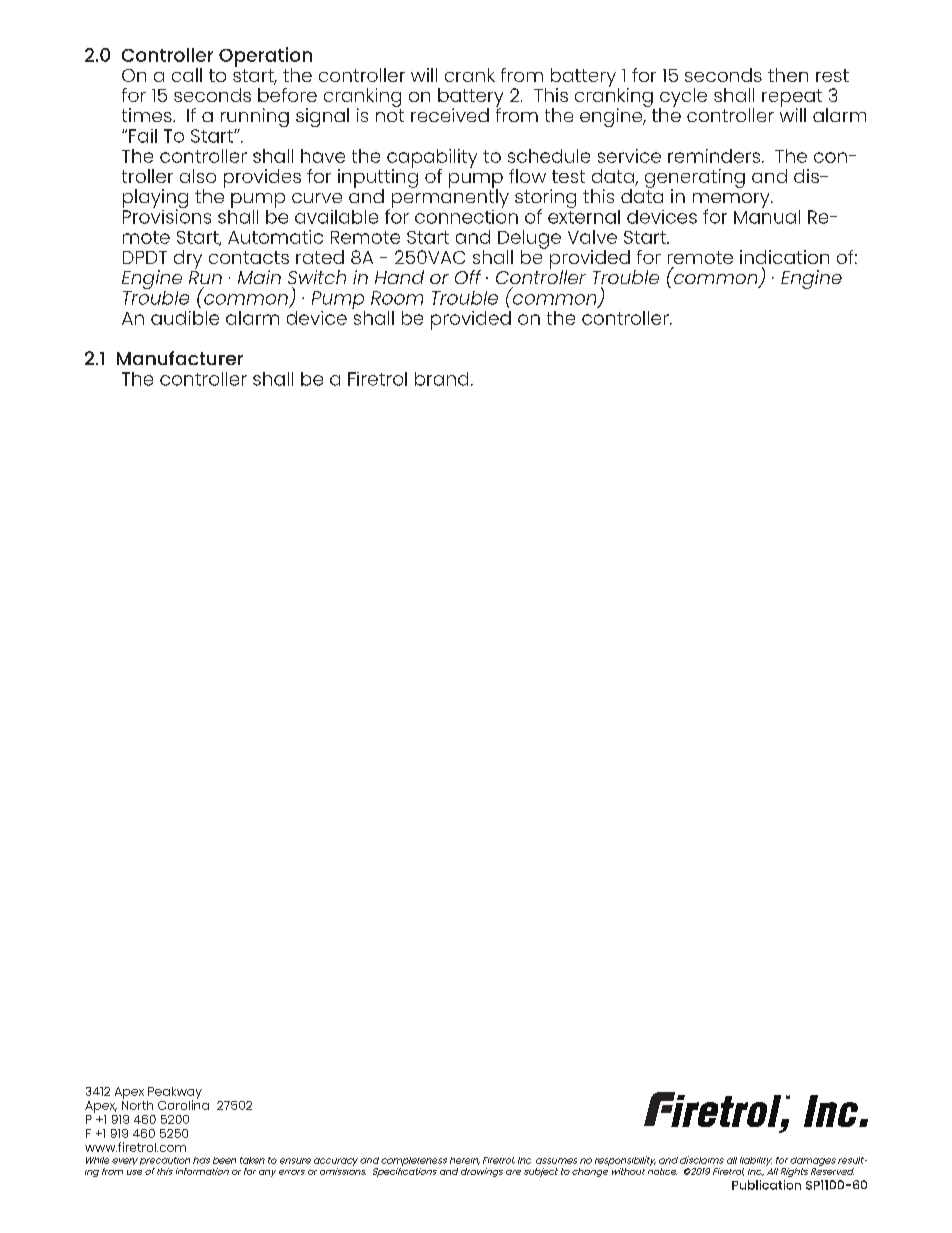 The width and height of the page is (952, 1233). I want to click on audible, so click(185, 318).
